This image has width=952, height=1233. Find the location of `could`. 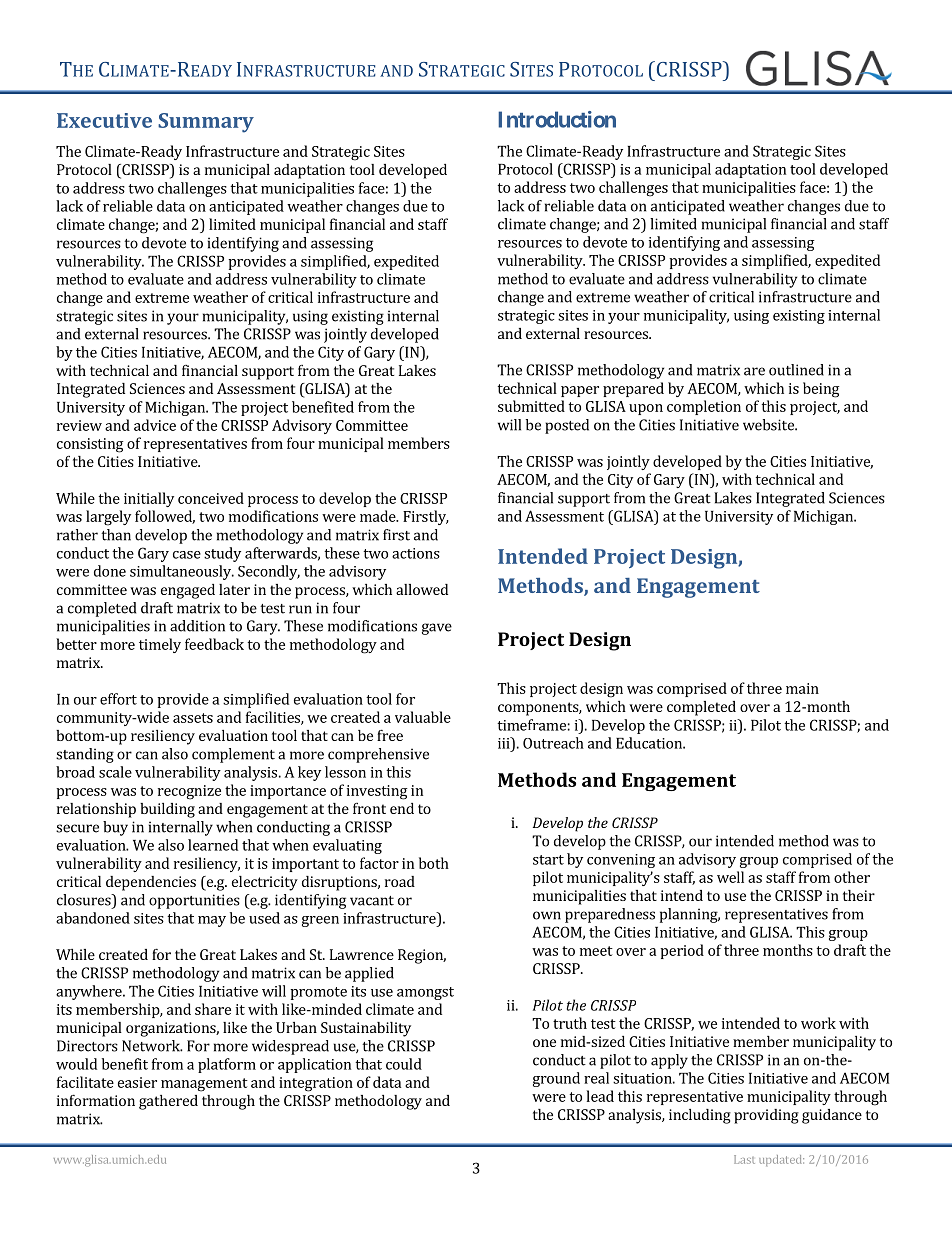

could is located at coordinates (404, 1064).
